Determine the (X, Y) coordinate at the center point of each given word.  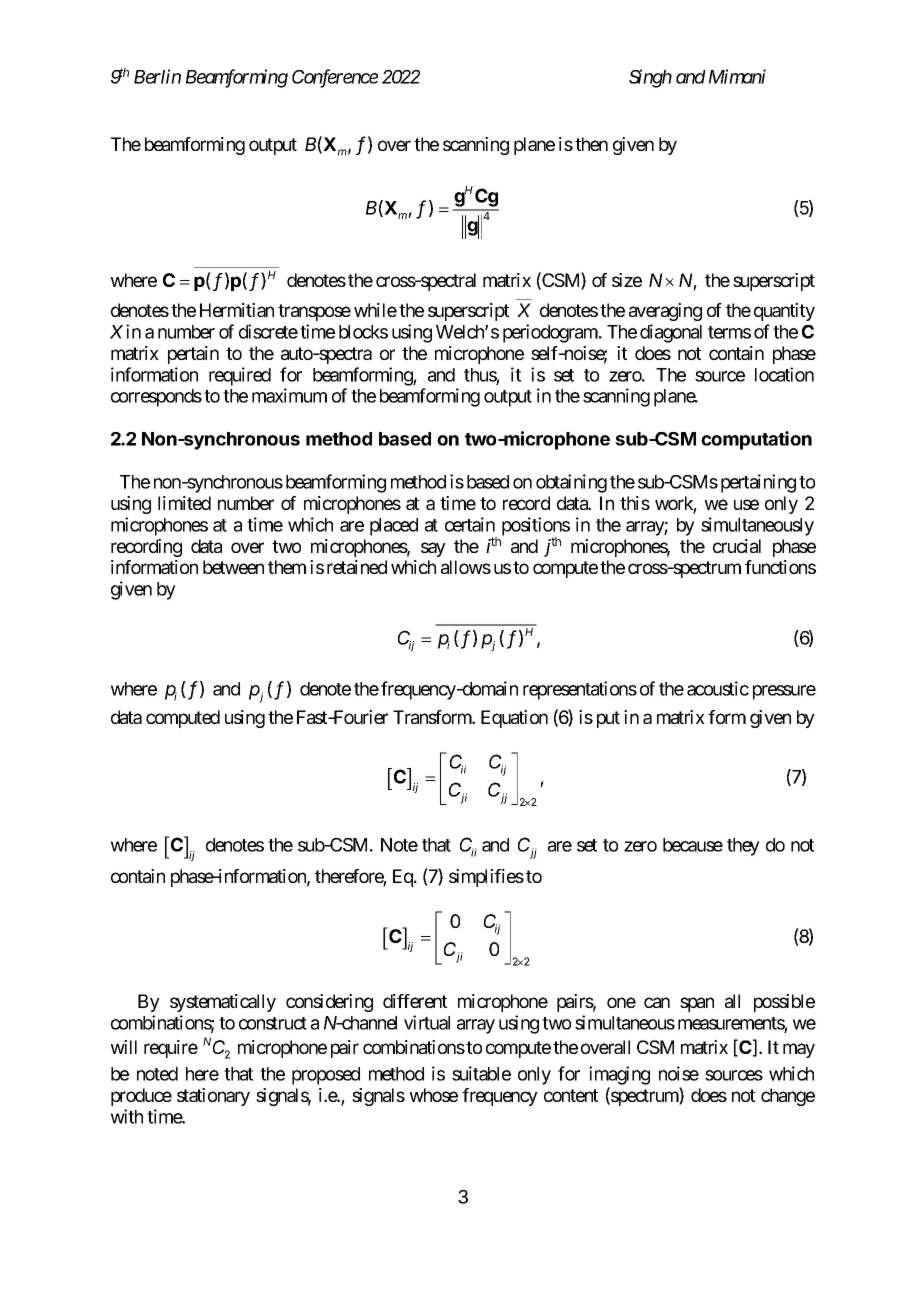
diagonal (671, 333)
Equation (514, 719)
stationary (213, 1097)
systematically (223, 1003)
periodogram (551, 333)
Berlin (157, 76)
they (743, 847)
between (233, 567)
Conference (335, 78)
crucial (737, 546)
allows (466, 567)
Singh (650, 78)
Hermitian (237, 310)
